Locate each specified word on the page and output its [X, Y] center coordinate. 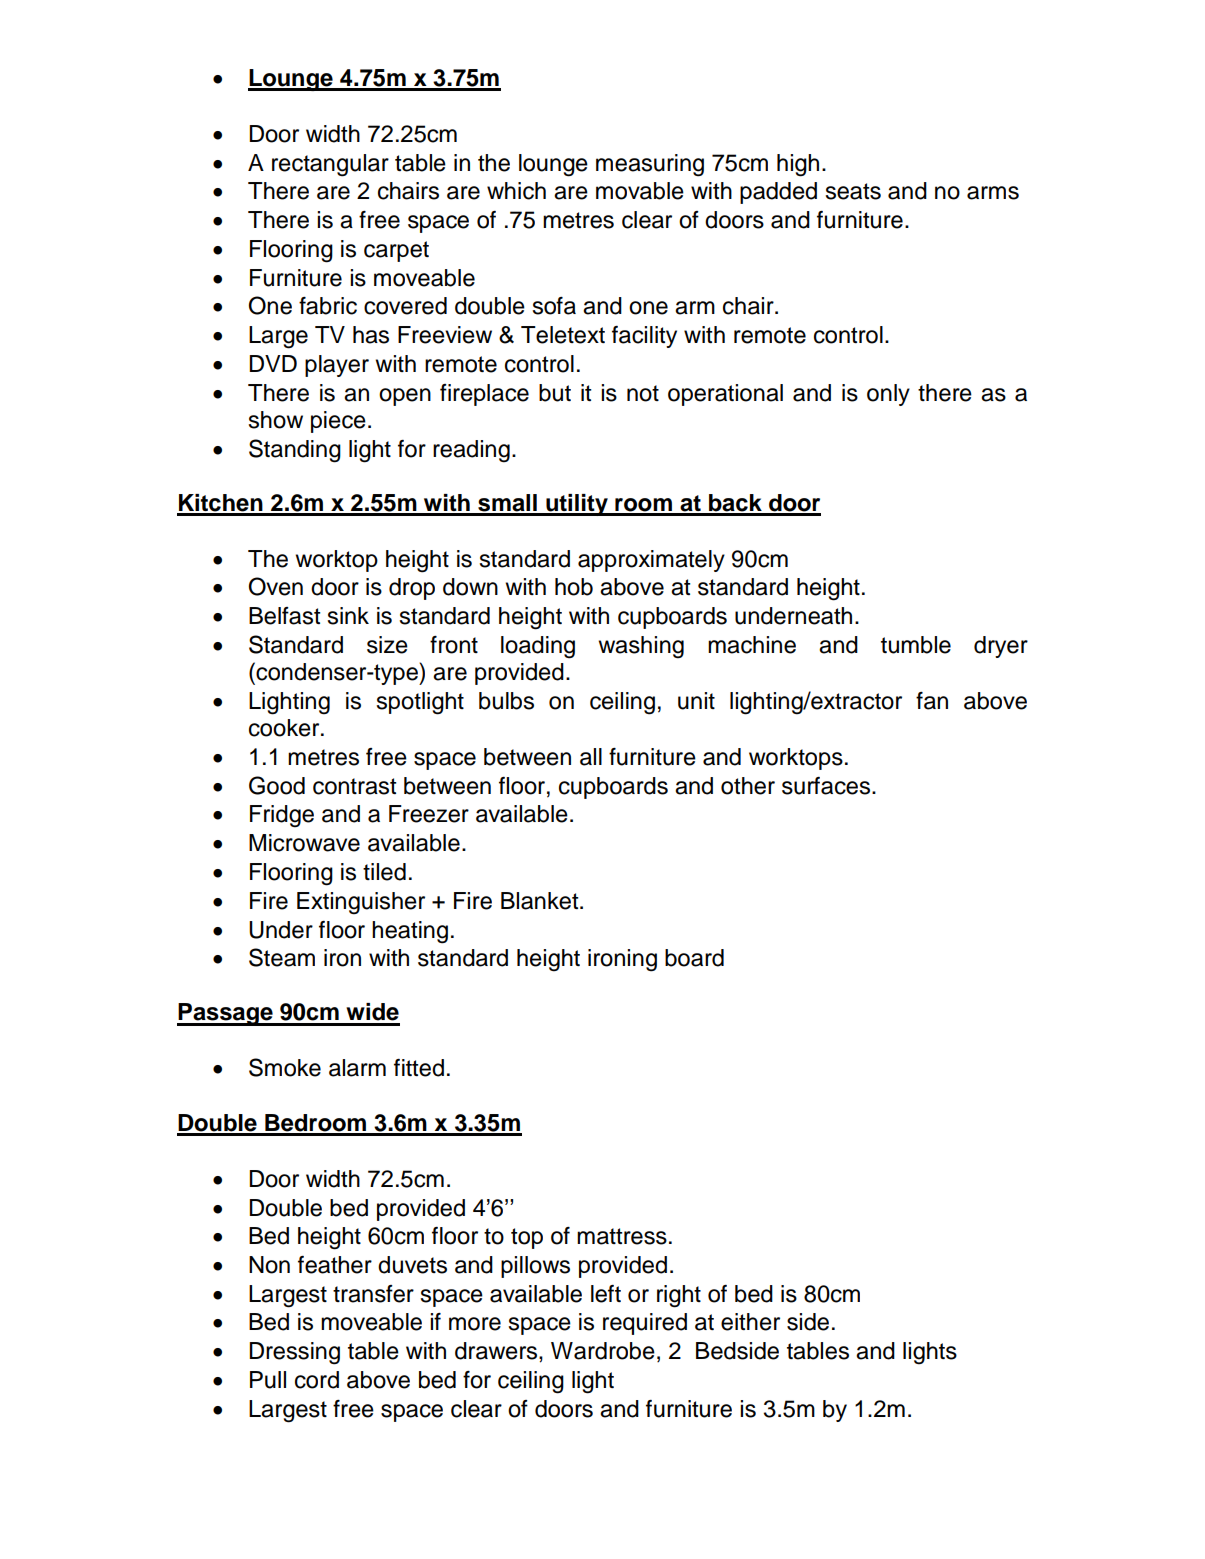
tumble [916, 645]
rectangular [330, 165]
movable [640, 191]
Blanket [541, 901]
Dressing [294, 1353]
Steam [282, 957]
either [750, 1322]
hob [574, 587]
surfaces [827, 786]
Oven [276, 586]
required [645, 1324]
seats [853, 191]
